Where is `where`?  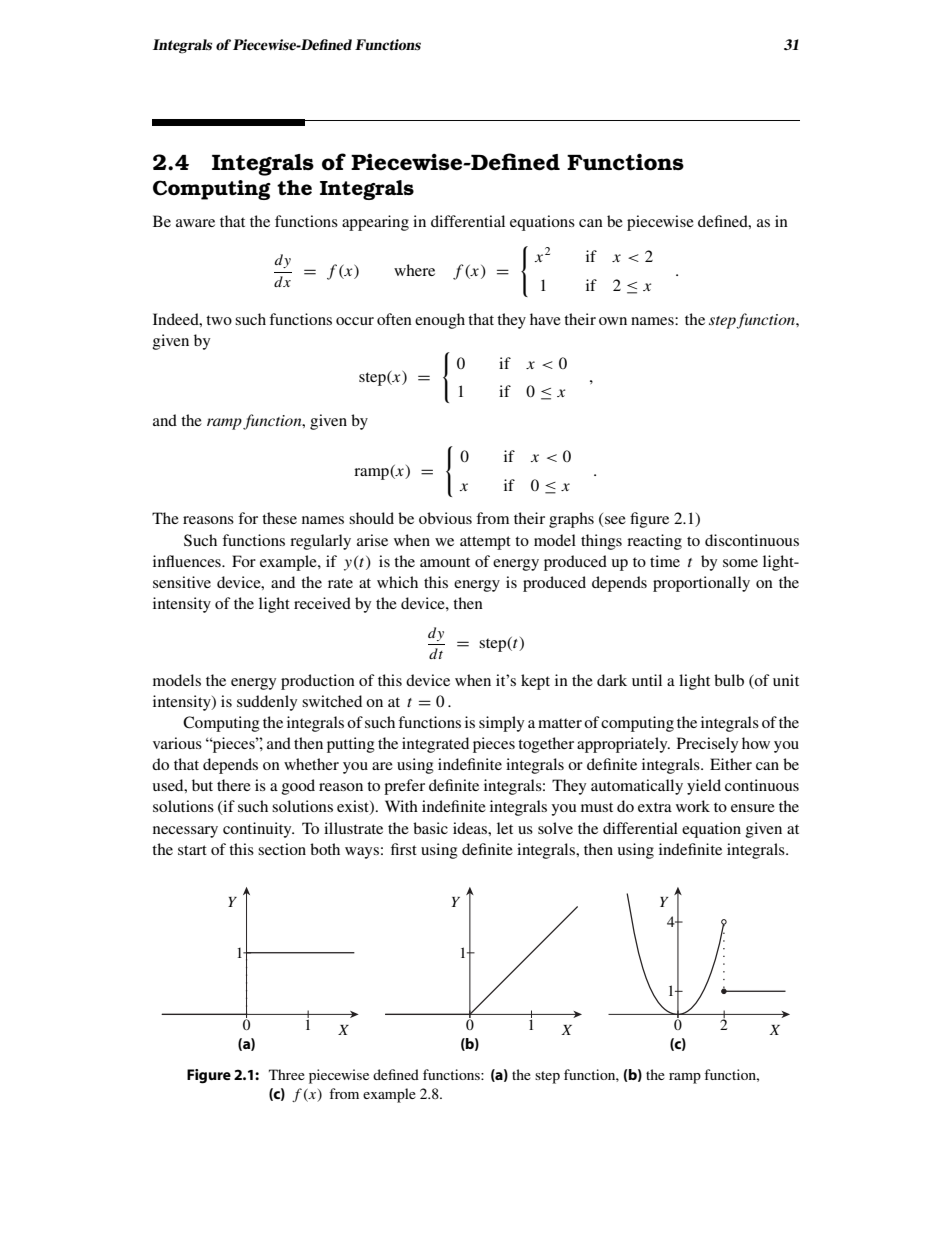 where is located at coordinates (414, 270).
